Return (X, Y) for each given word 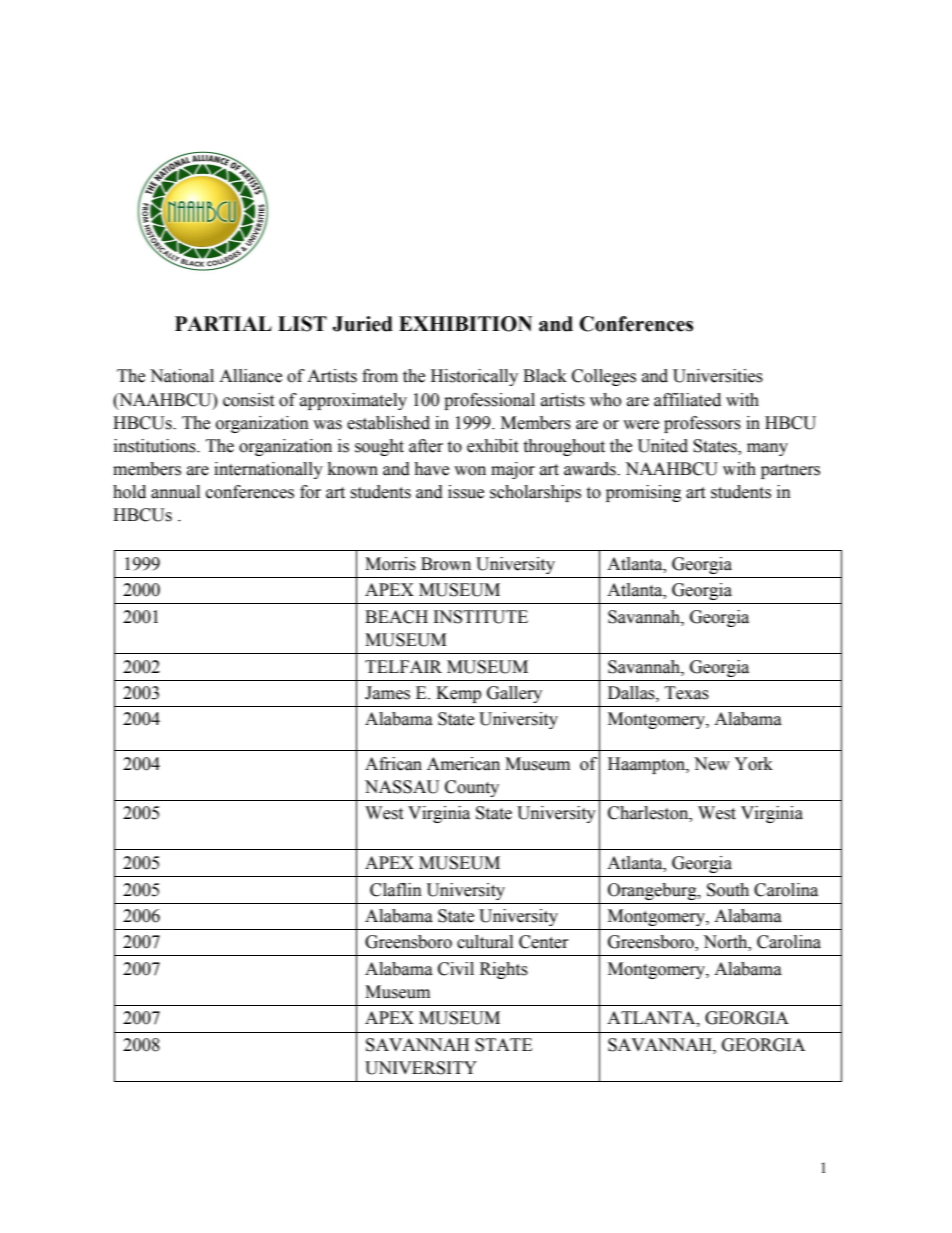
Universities (718, 376)
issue (466, 492)
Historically (474, 377)
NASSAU (402, 787)
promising (643, 493)
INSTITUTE (481, 617)
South (728, 890)
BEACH (396, 617)
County (472, 788)
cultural (485, 942)
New (712, 764)
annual (175, 492)
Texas (687, 693)
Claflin (396, 890)
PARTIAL (223, 323)
